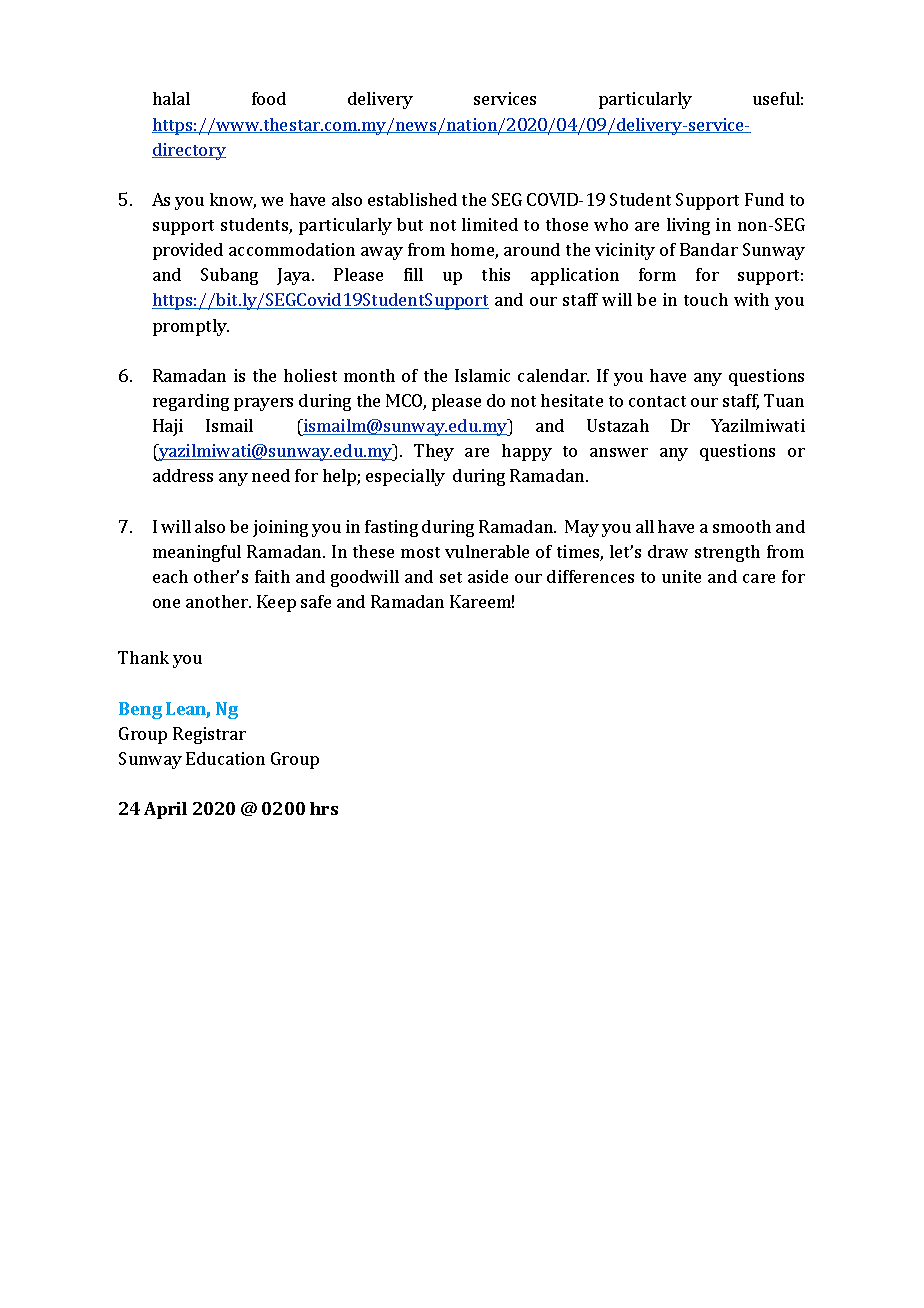  I want to click on Fund, so click(764, 199).
